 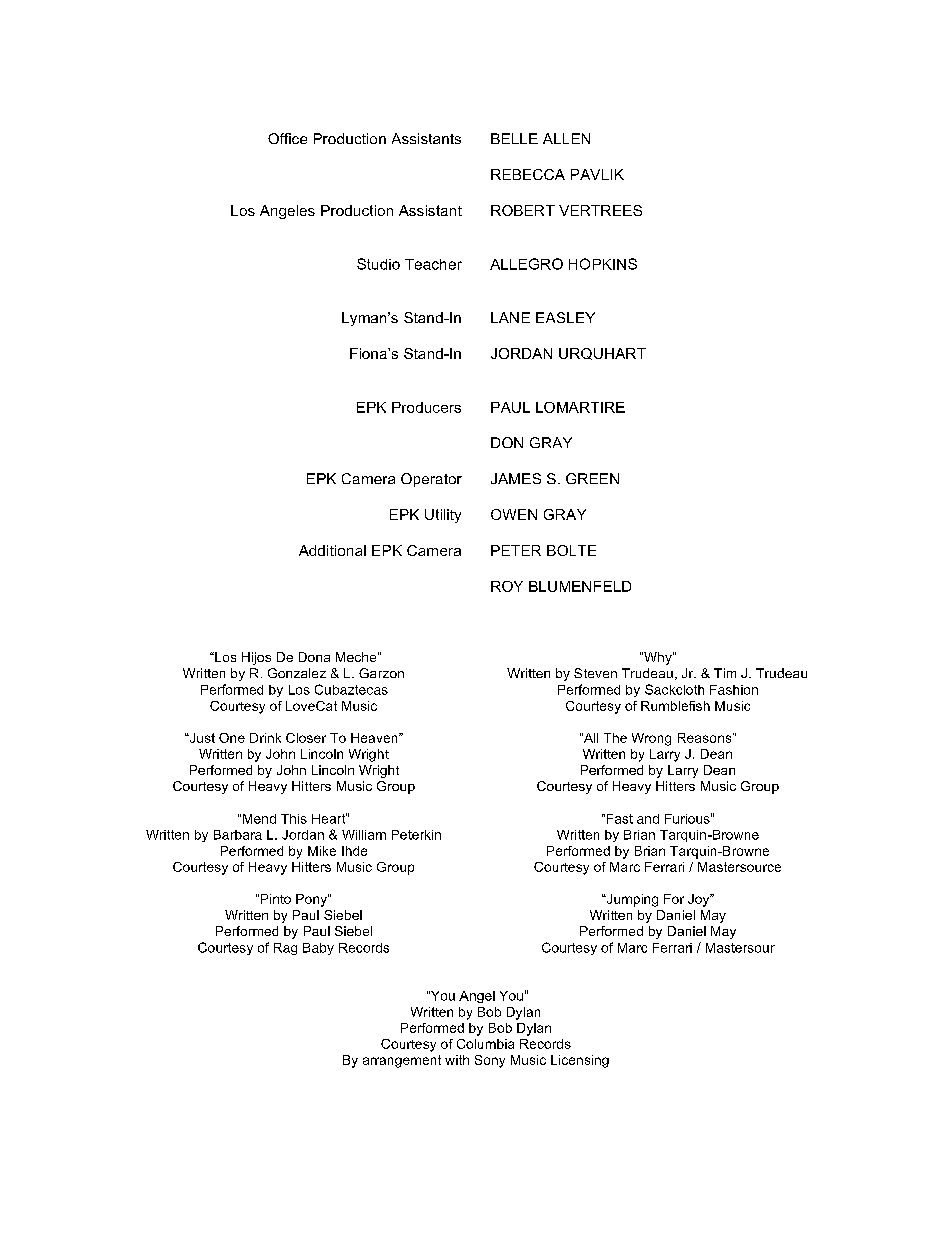 What do you see at coordinates (306, 738) in the screenshot?
I see `Closer` at bounding box center [306, 738].
